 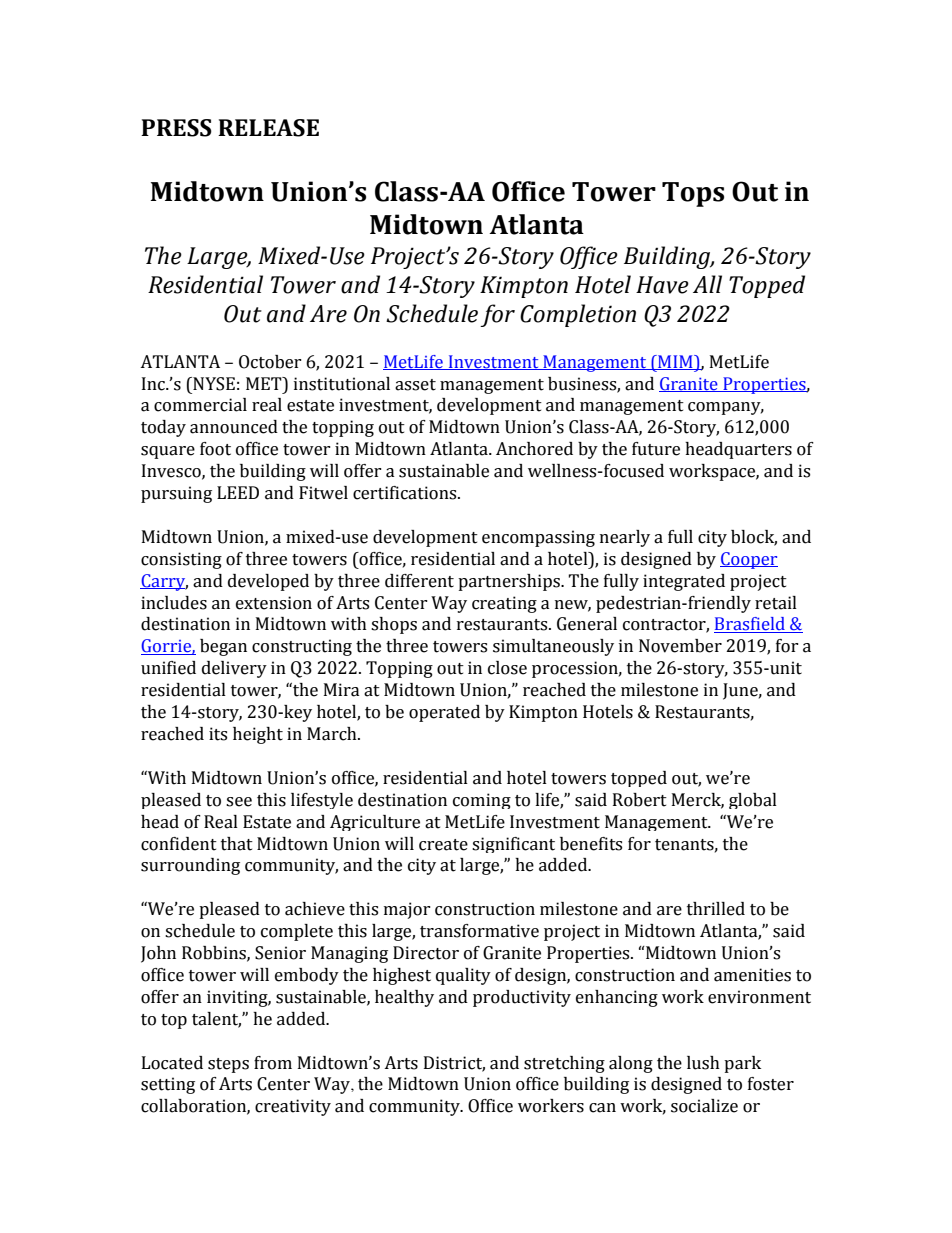 What do you see at coordinates (237, 844) in the page?
I see `that` at bounding box center [237, 844].
